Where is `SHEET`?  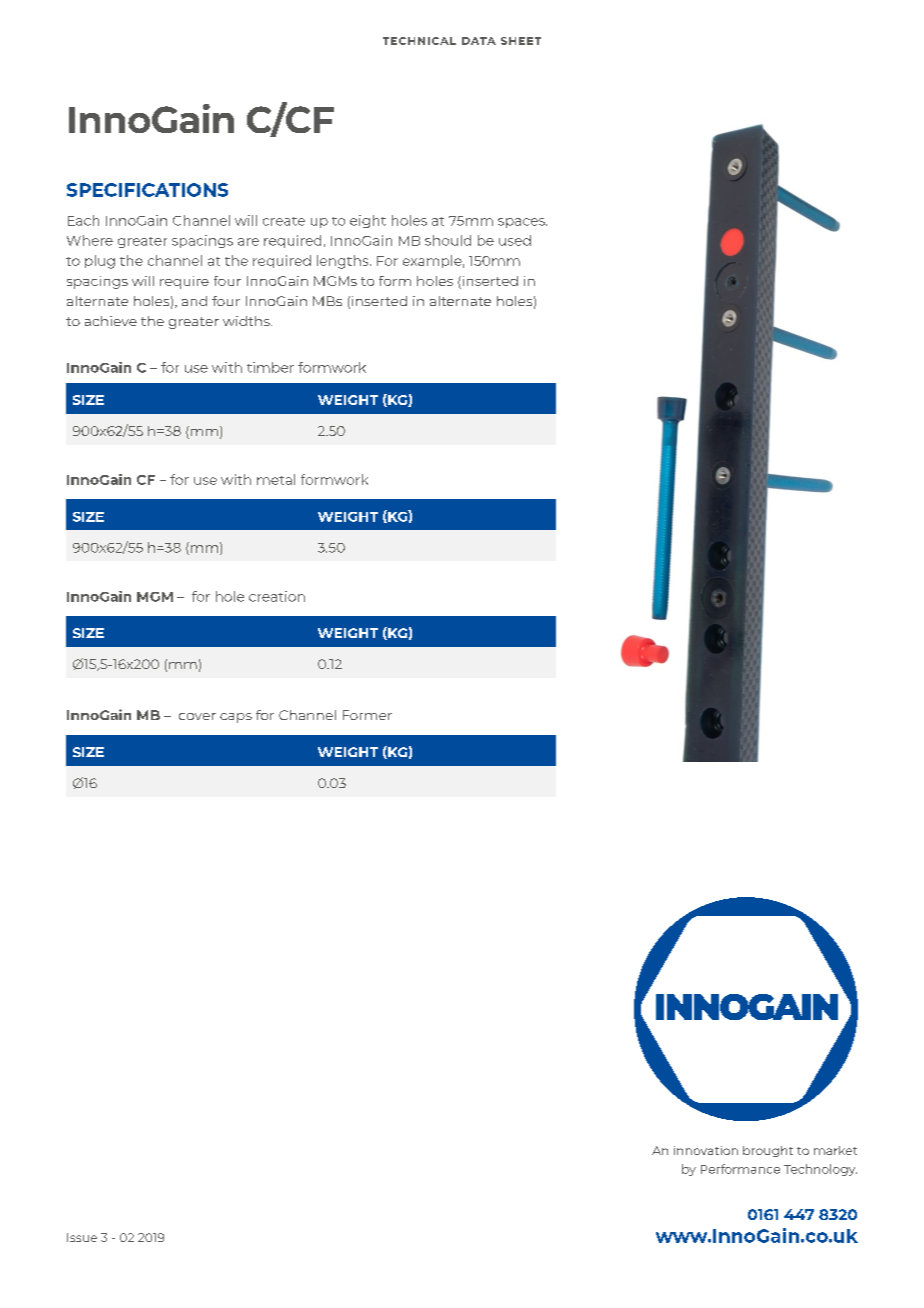 SHEET is located at coordinates (521, 41).
